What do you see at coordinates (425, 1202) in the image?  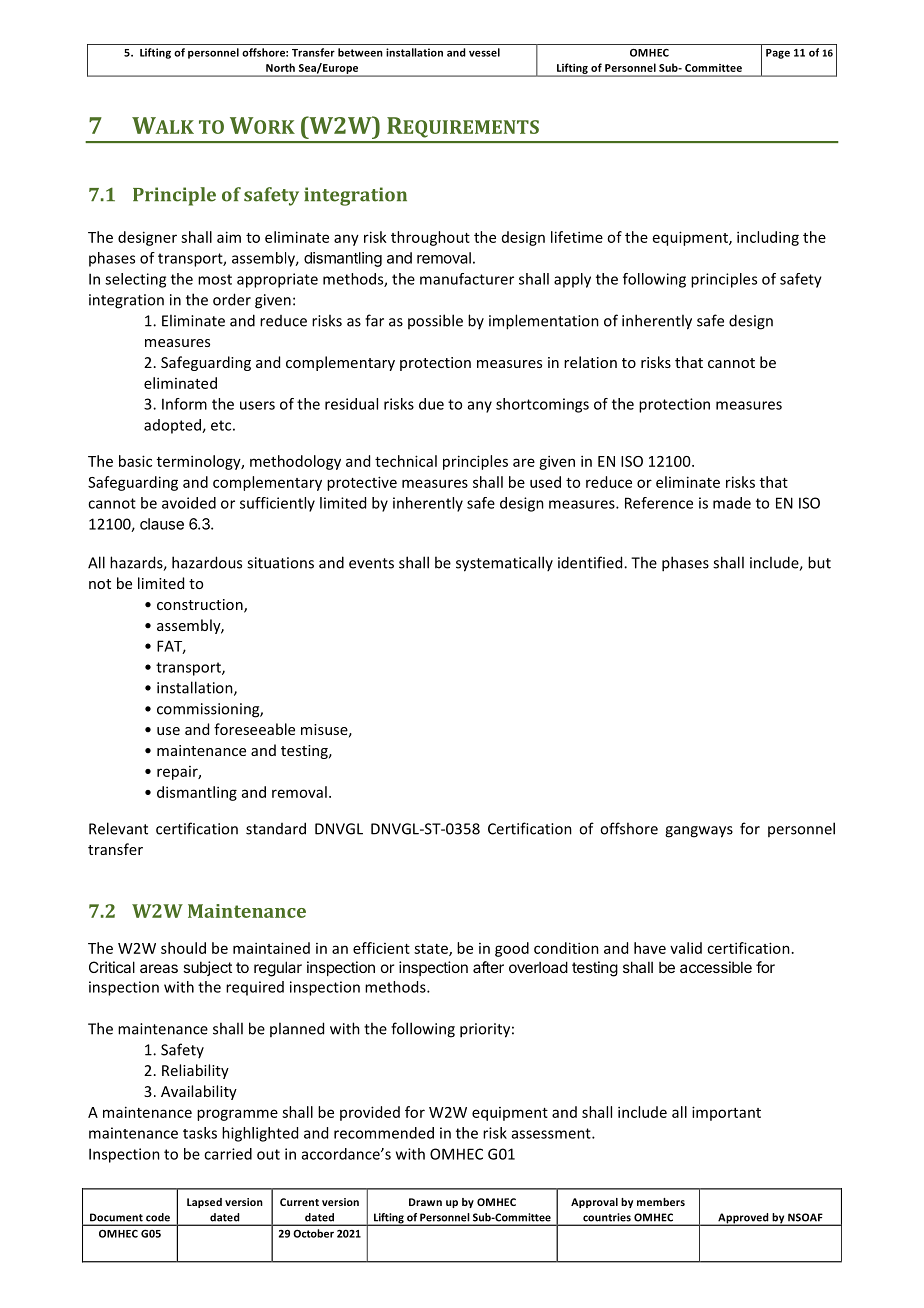 I see `Drawn` at bounding box center [425, 1202].
